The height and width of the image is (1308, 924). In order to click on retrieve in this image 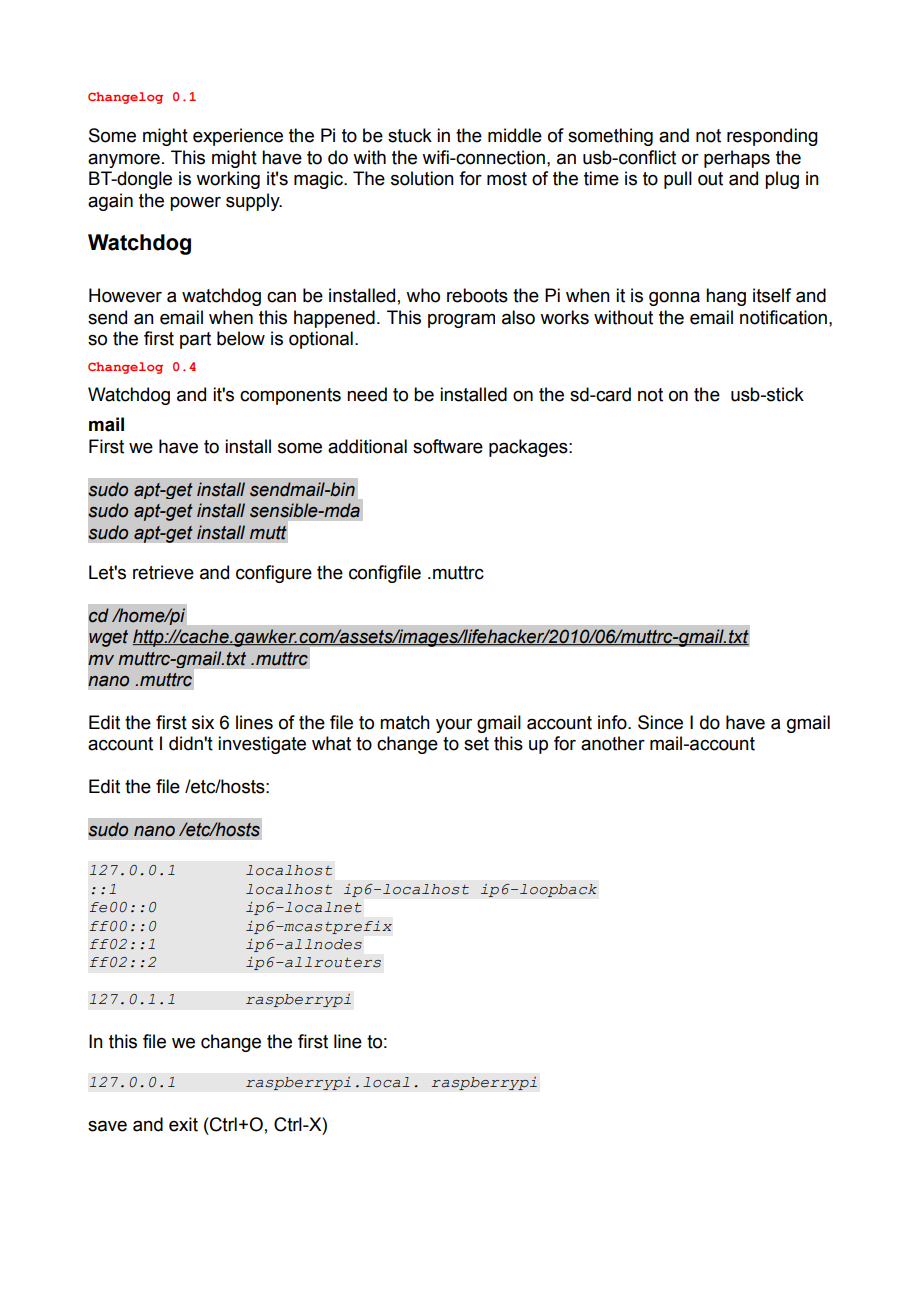, I will do `click(163, 572)`.
